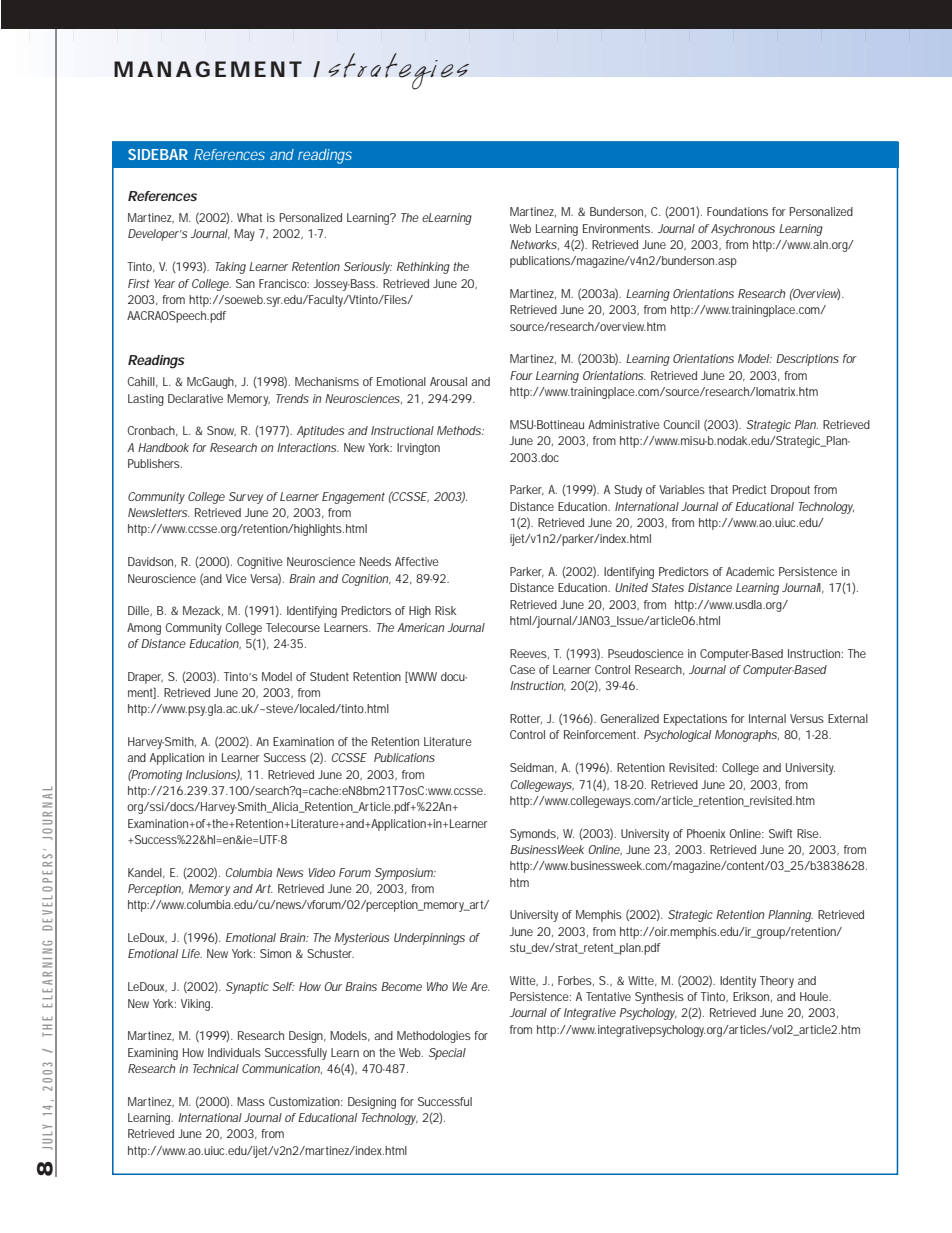 The height and width of the document is (1233, 952). Describe the element at coordinates (737, 211) in the document. I see `Foundations` at that location.
